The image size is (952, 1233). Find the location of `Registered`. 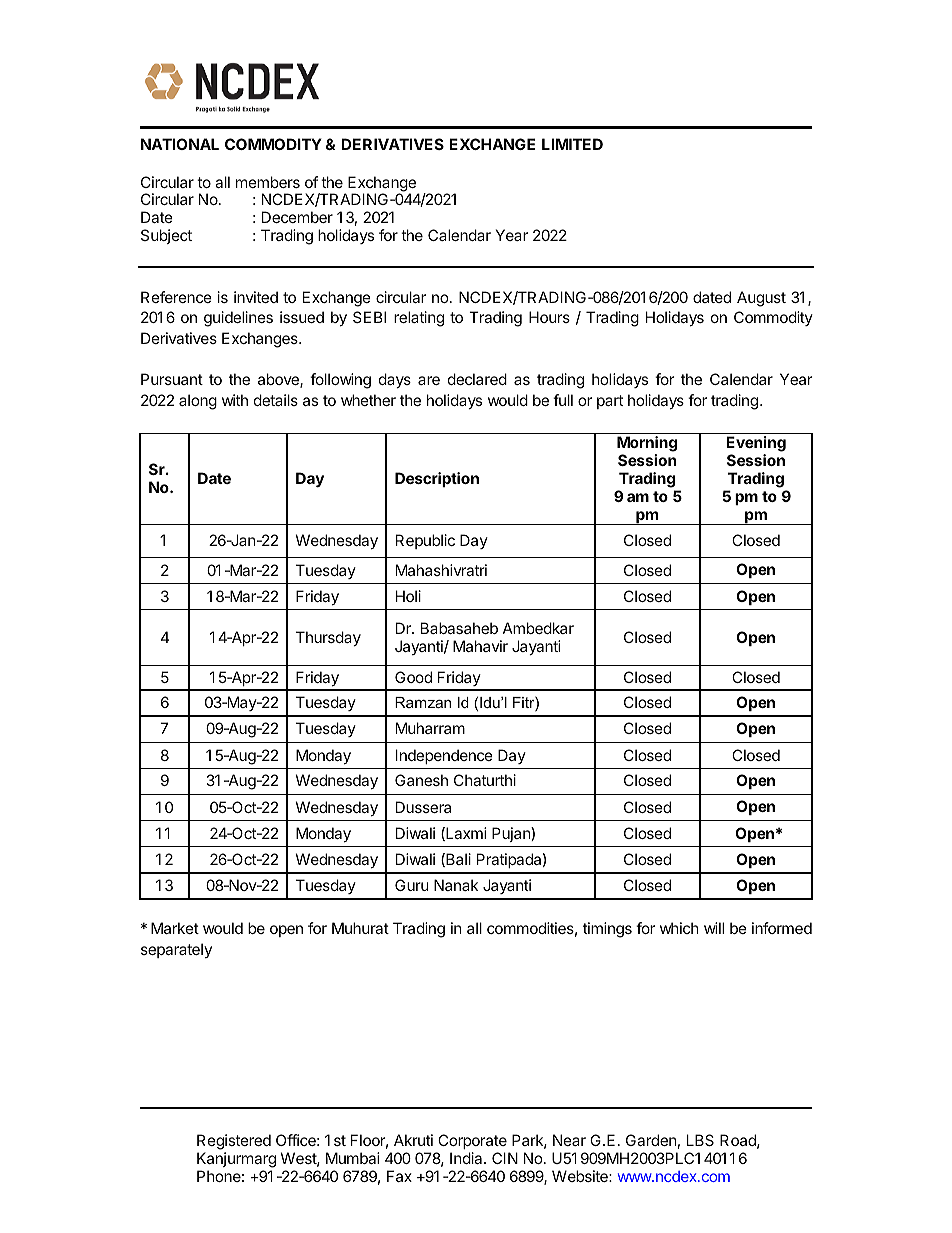

Registered is located at coordinates (234, 1143).
